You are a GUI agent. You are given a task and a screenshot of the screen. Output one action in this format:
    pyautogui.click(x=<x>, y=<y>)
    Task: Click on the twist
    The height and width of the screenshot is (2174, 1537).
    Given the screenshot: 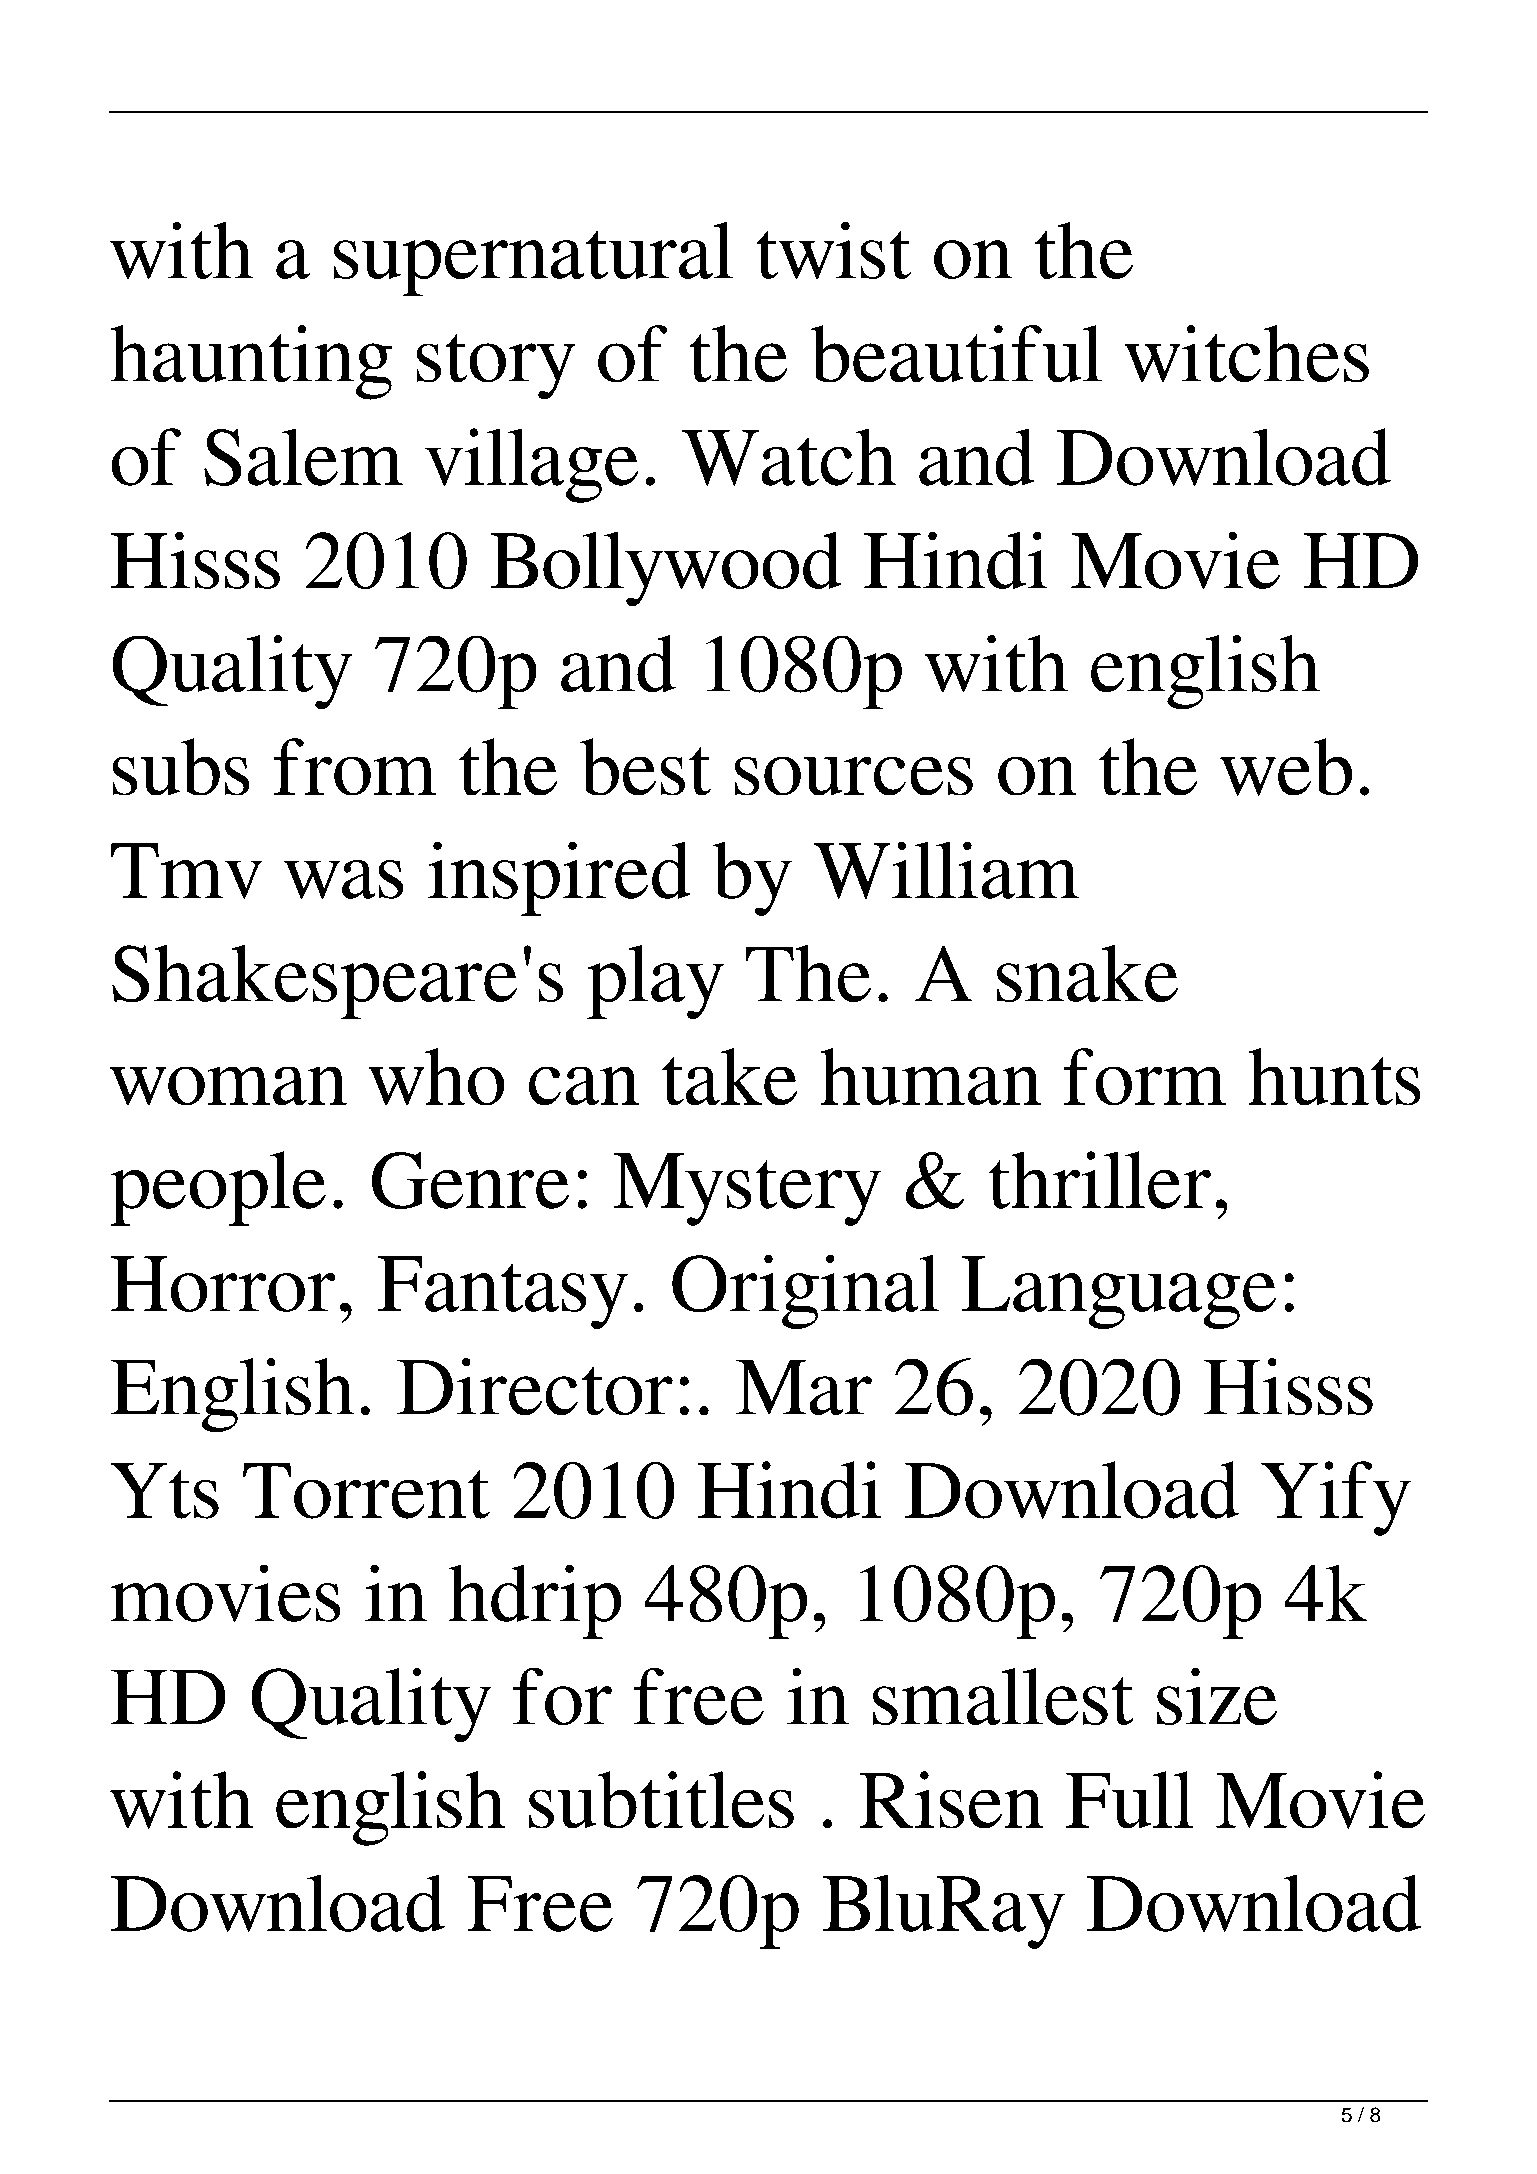 What is the action you would take?
    pyautogui.click(x=833, y=250)
